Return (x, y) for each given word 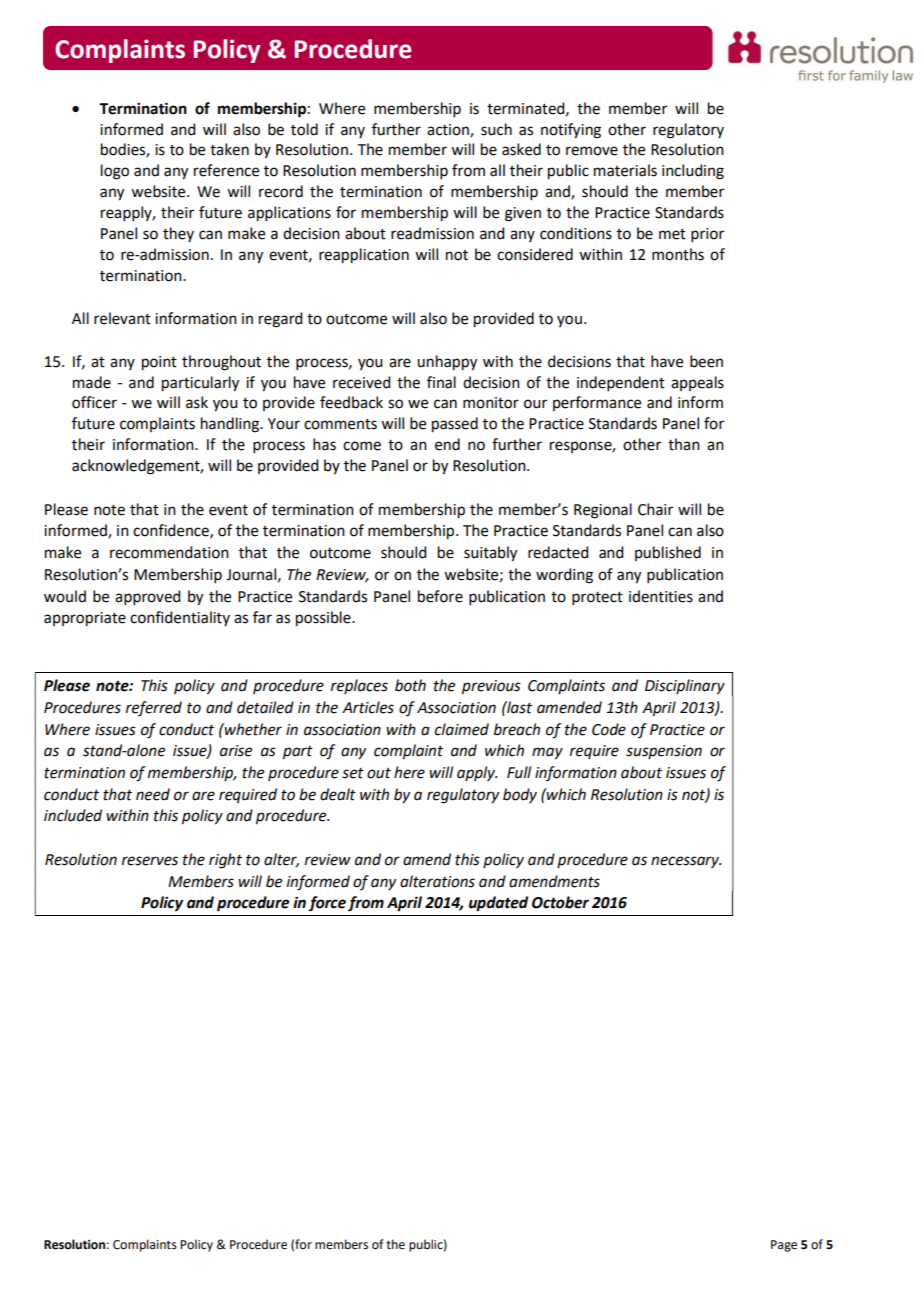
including (693, 172)
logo (115, 172)
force (327, 903)
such (496, 129)
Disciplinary (685, 687)
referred (154, 708)
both (410, 685)
